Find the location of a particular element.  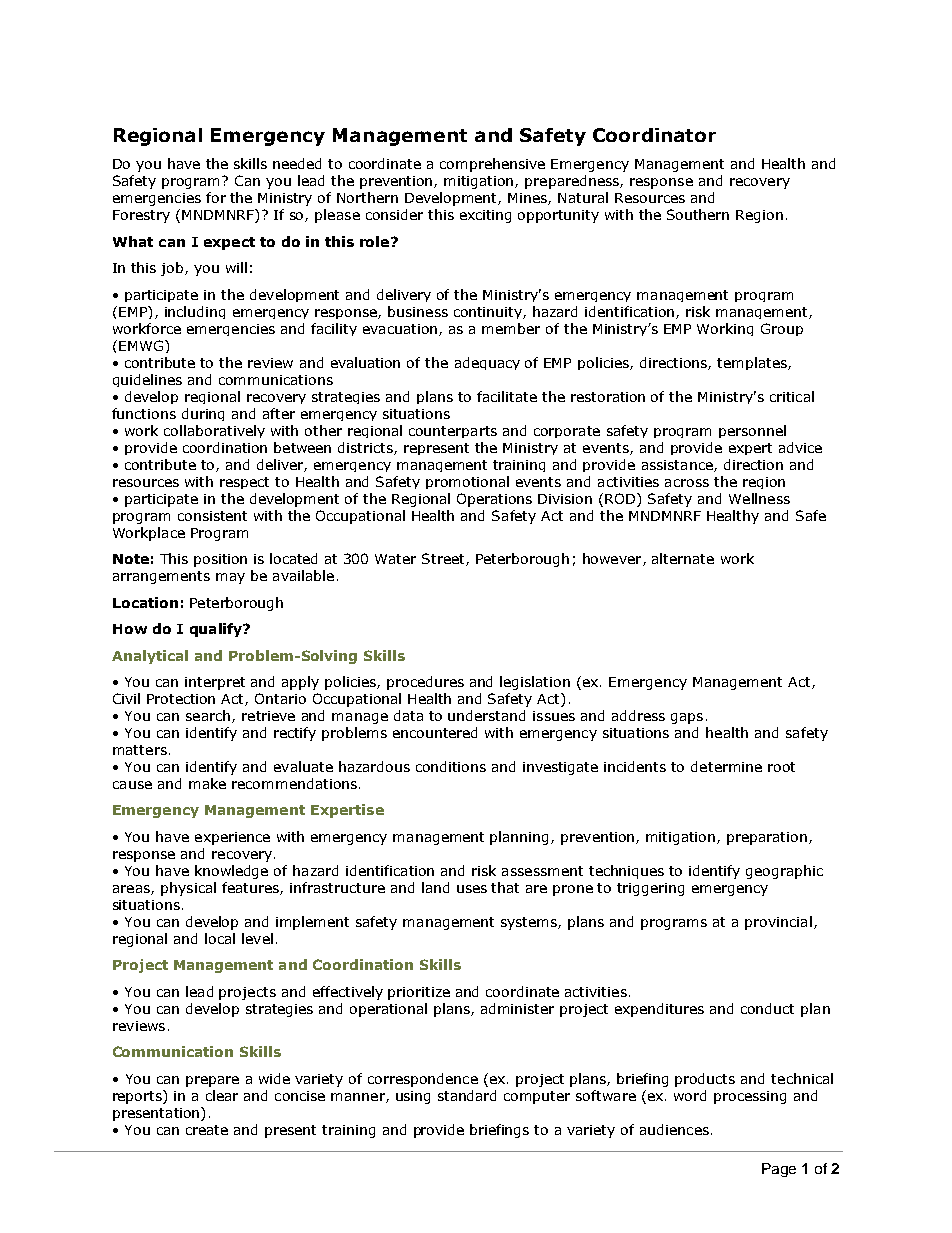

gaps is located at coordinates (687, 718).
